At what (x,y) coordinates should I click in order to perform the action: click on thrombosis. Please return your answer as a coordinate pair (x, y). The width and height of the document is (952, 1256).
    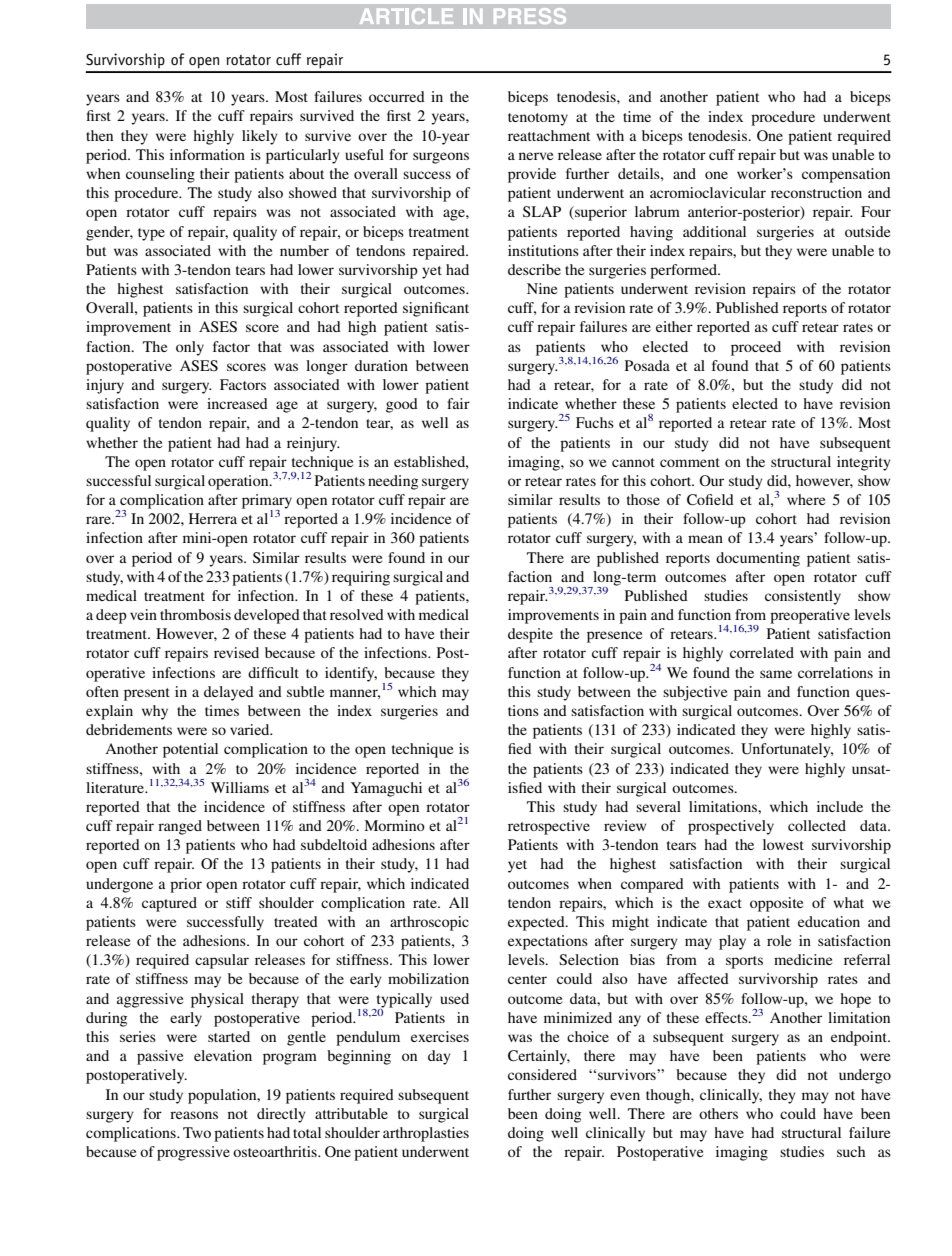
    Looking at the image, I should click on (195, 614).
